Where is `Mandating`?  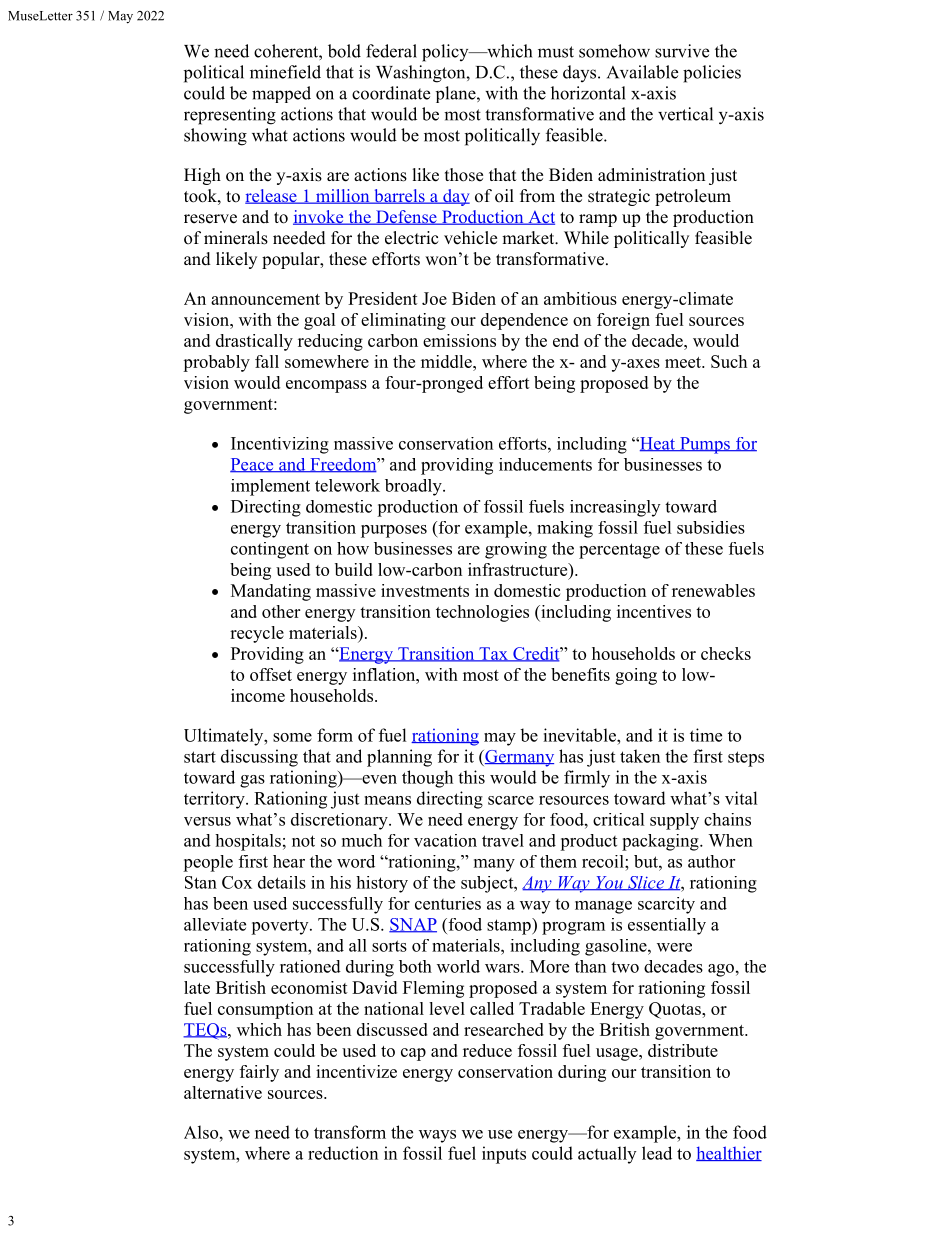 Mandating is located at coordinates (271, 592).
